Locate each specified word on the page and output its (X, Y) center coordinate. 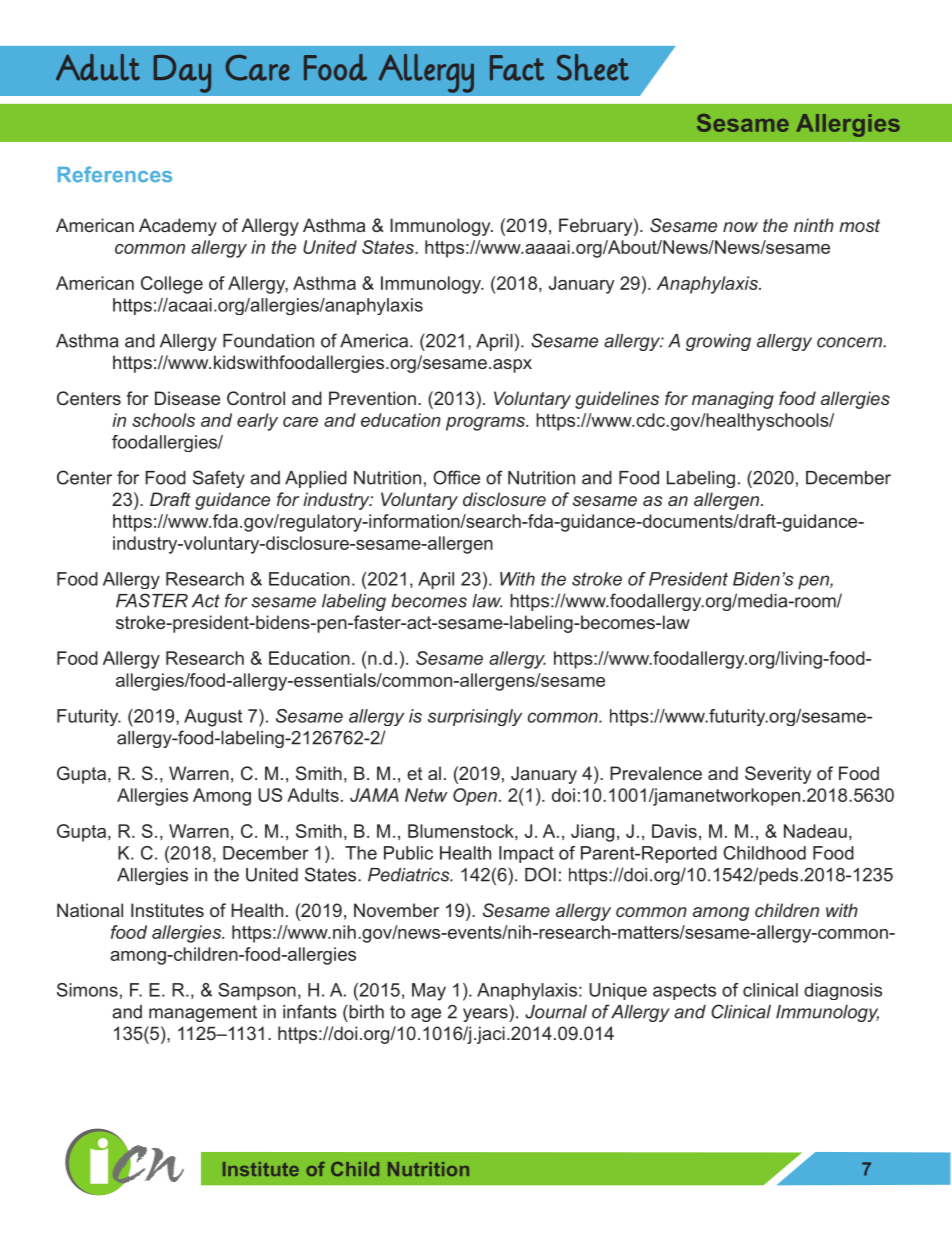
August (213, 718)
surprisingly (475, 717)
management (203, 1013)
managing (733, 400)
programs (486, 424)
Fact (517, 68)
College (172, 285)
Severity (778, 775)
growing (718, 342)
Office (456, 477)
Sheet (593, 67)
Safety (219, 479)
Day (182, 74)
